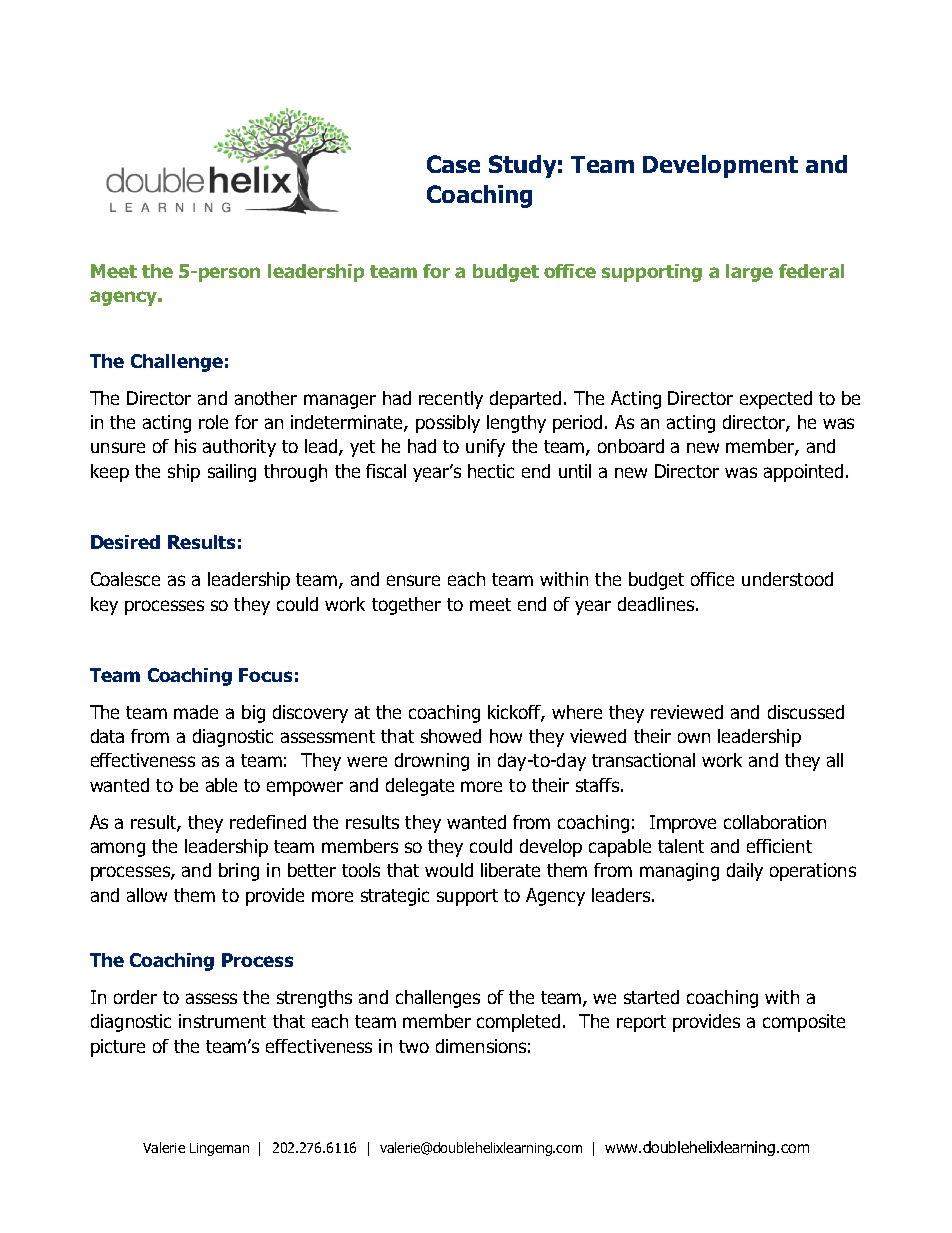 The image size is (952, 1233). What do you see at coordinates (451, 736) in the screenshot?
I see `showed` at bounding box center [451, 736].
